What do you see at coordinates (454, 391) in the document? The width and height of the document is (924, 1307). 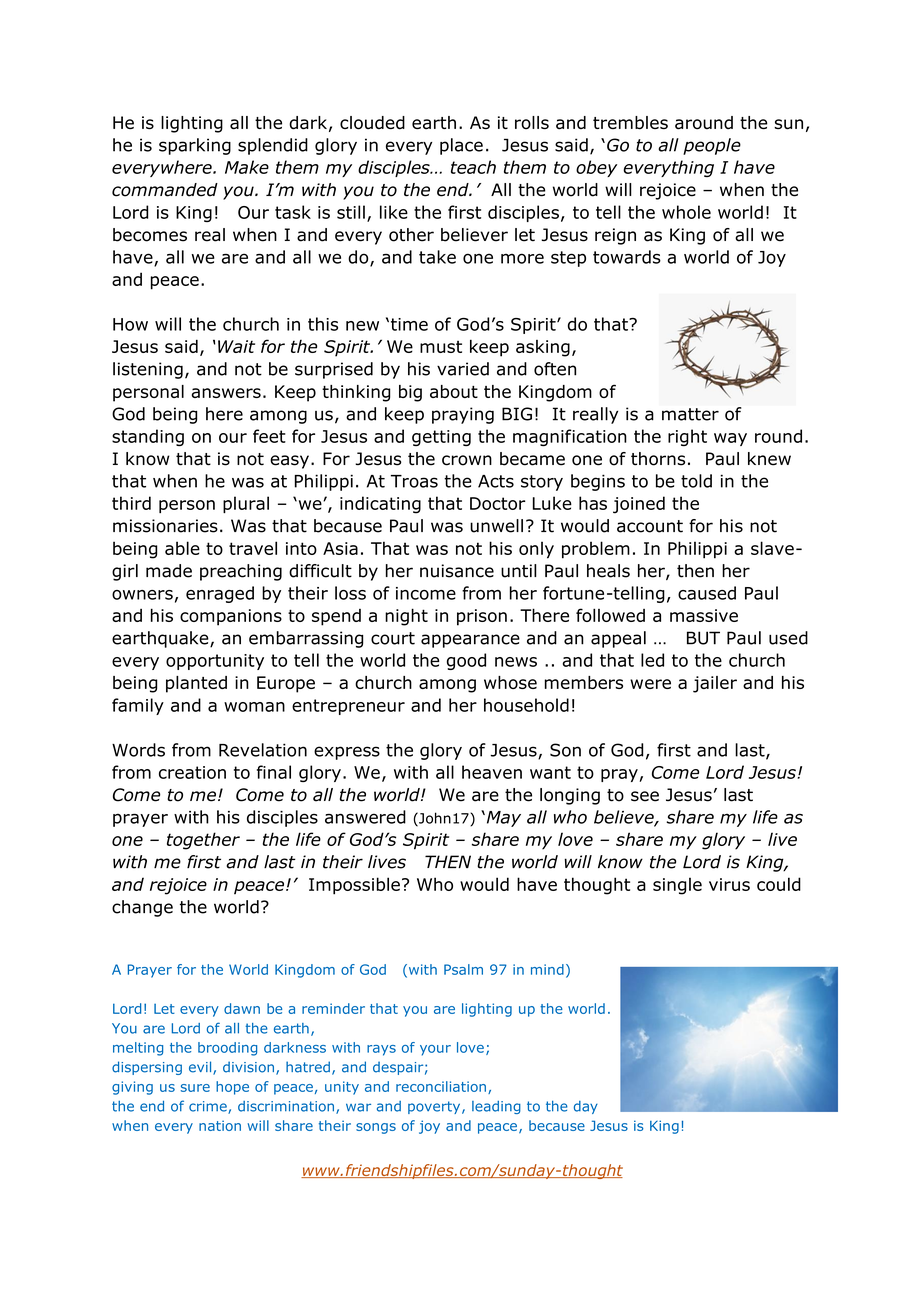 I see `about` at bounding box center [454, 391].
